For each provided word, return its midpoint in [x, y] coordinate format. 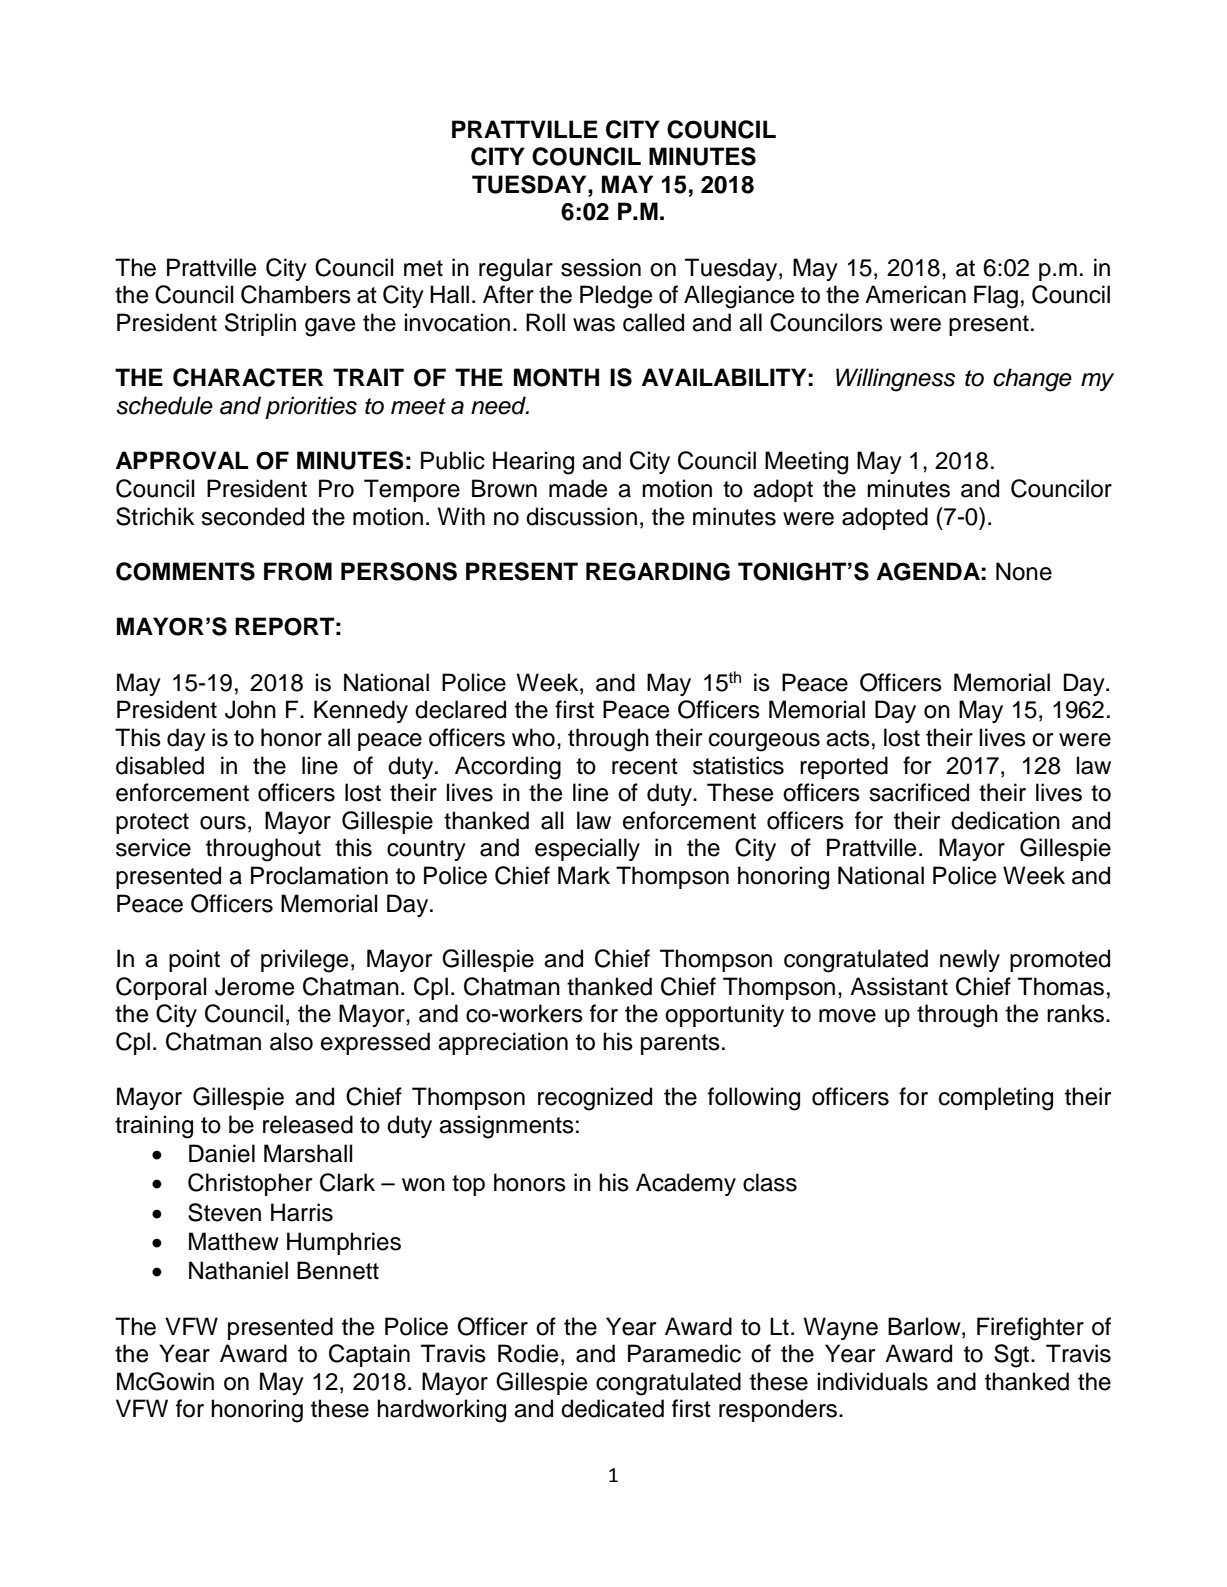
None [1024, 571]
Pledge [616, 297]
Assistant [899, 986]
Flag [996, 297]
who [533, 737]
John [250, 709]
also [291, 1041]
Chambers [296, 294]
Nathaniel [238, 1270]
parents [680, 1044]
